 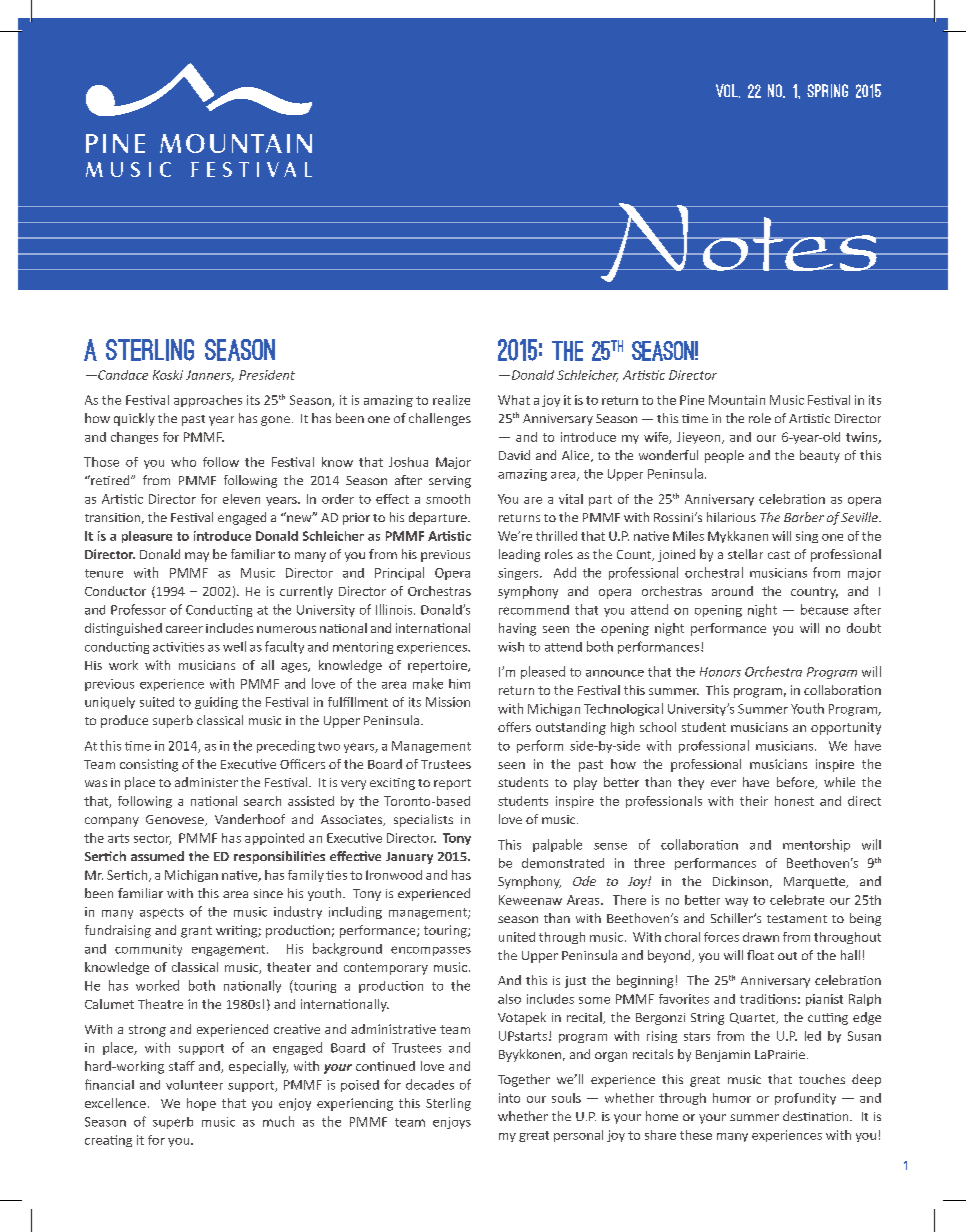 I want to click on realize, so click(x=451, y=400).
